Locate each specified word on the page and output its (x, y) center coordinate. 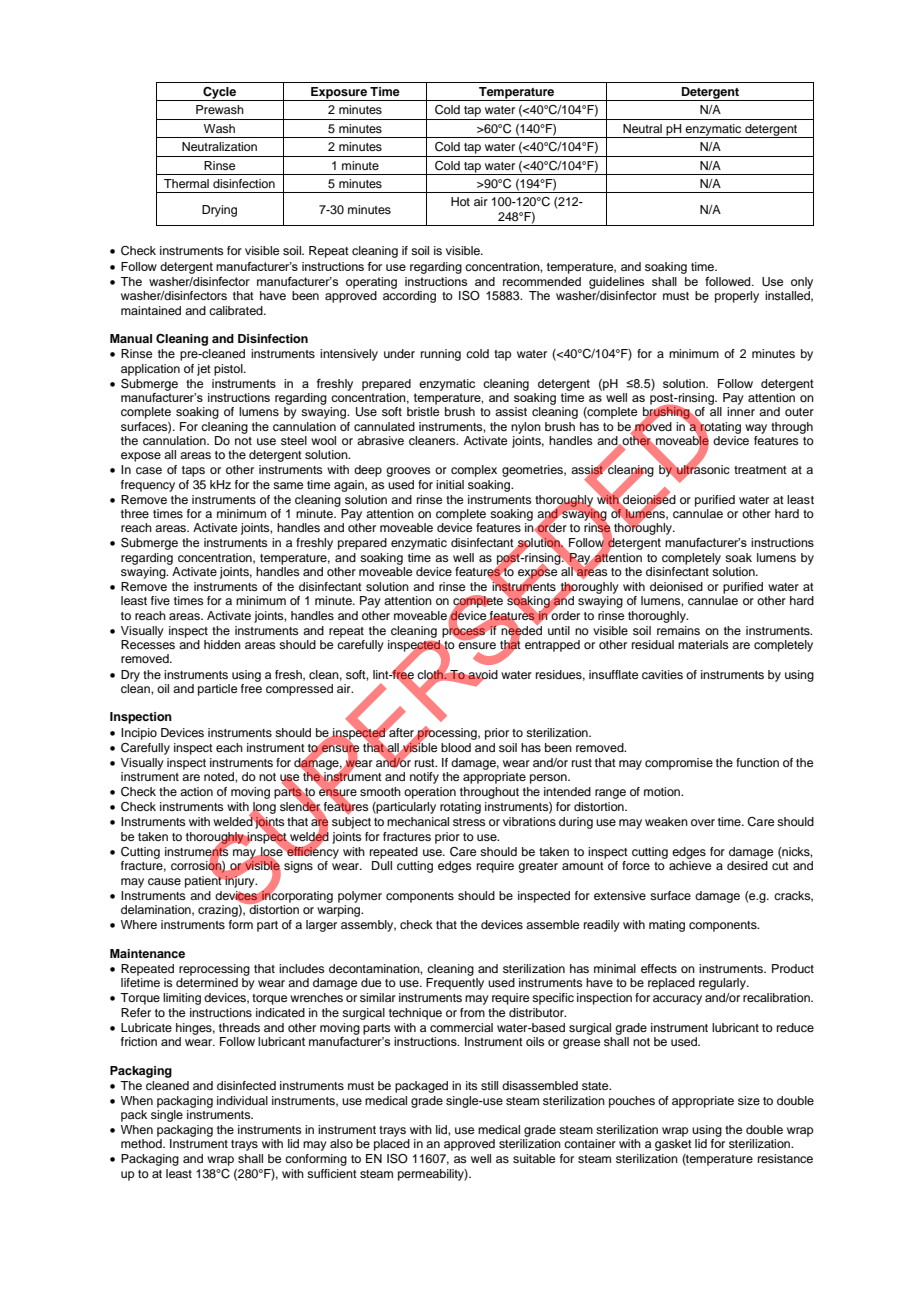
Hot (460, 201)
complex (474, 471)
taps (193, 471)
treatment (760, 470)
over (703, 822)
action (196, 791)
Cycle (220, 94)
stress (469, 822)
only (802, 283)
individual (242, 1100)
